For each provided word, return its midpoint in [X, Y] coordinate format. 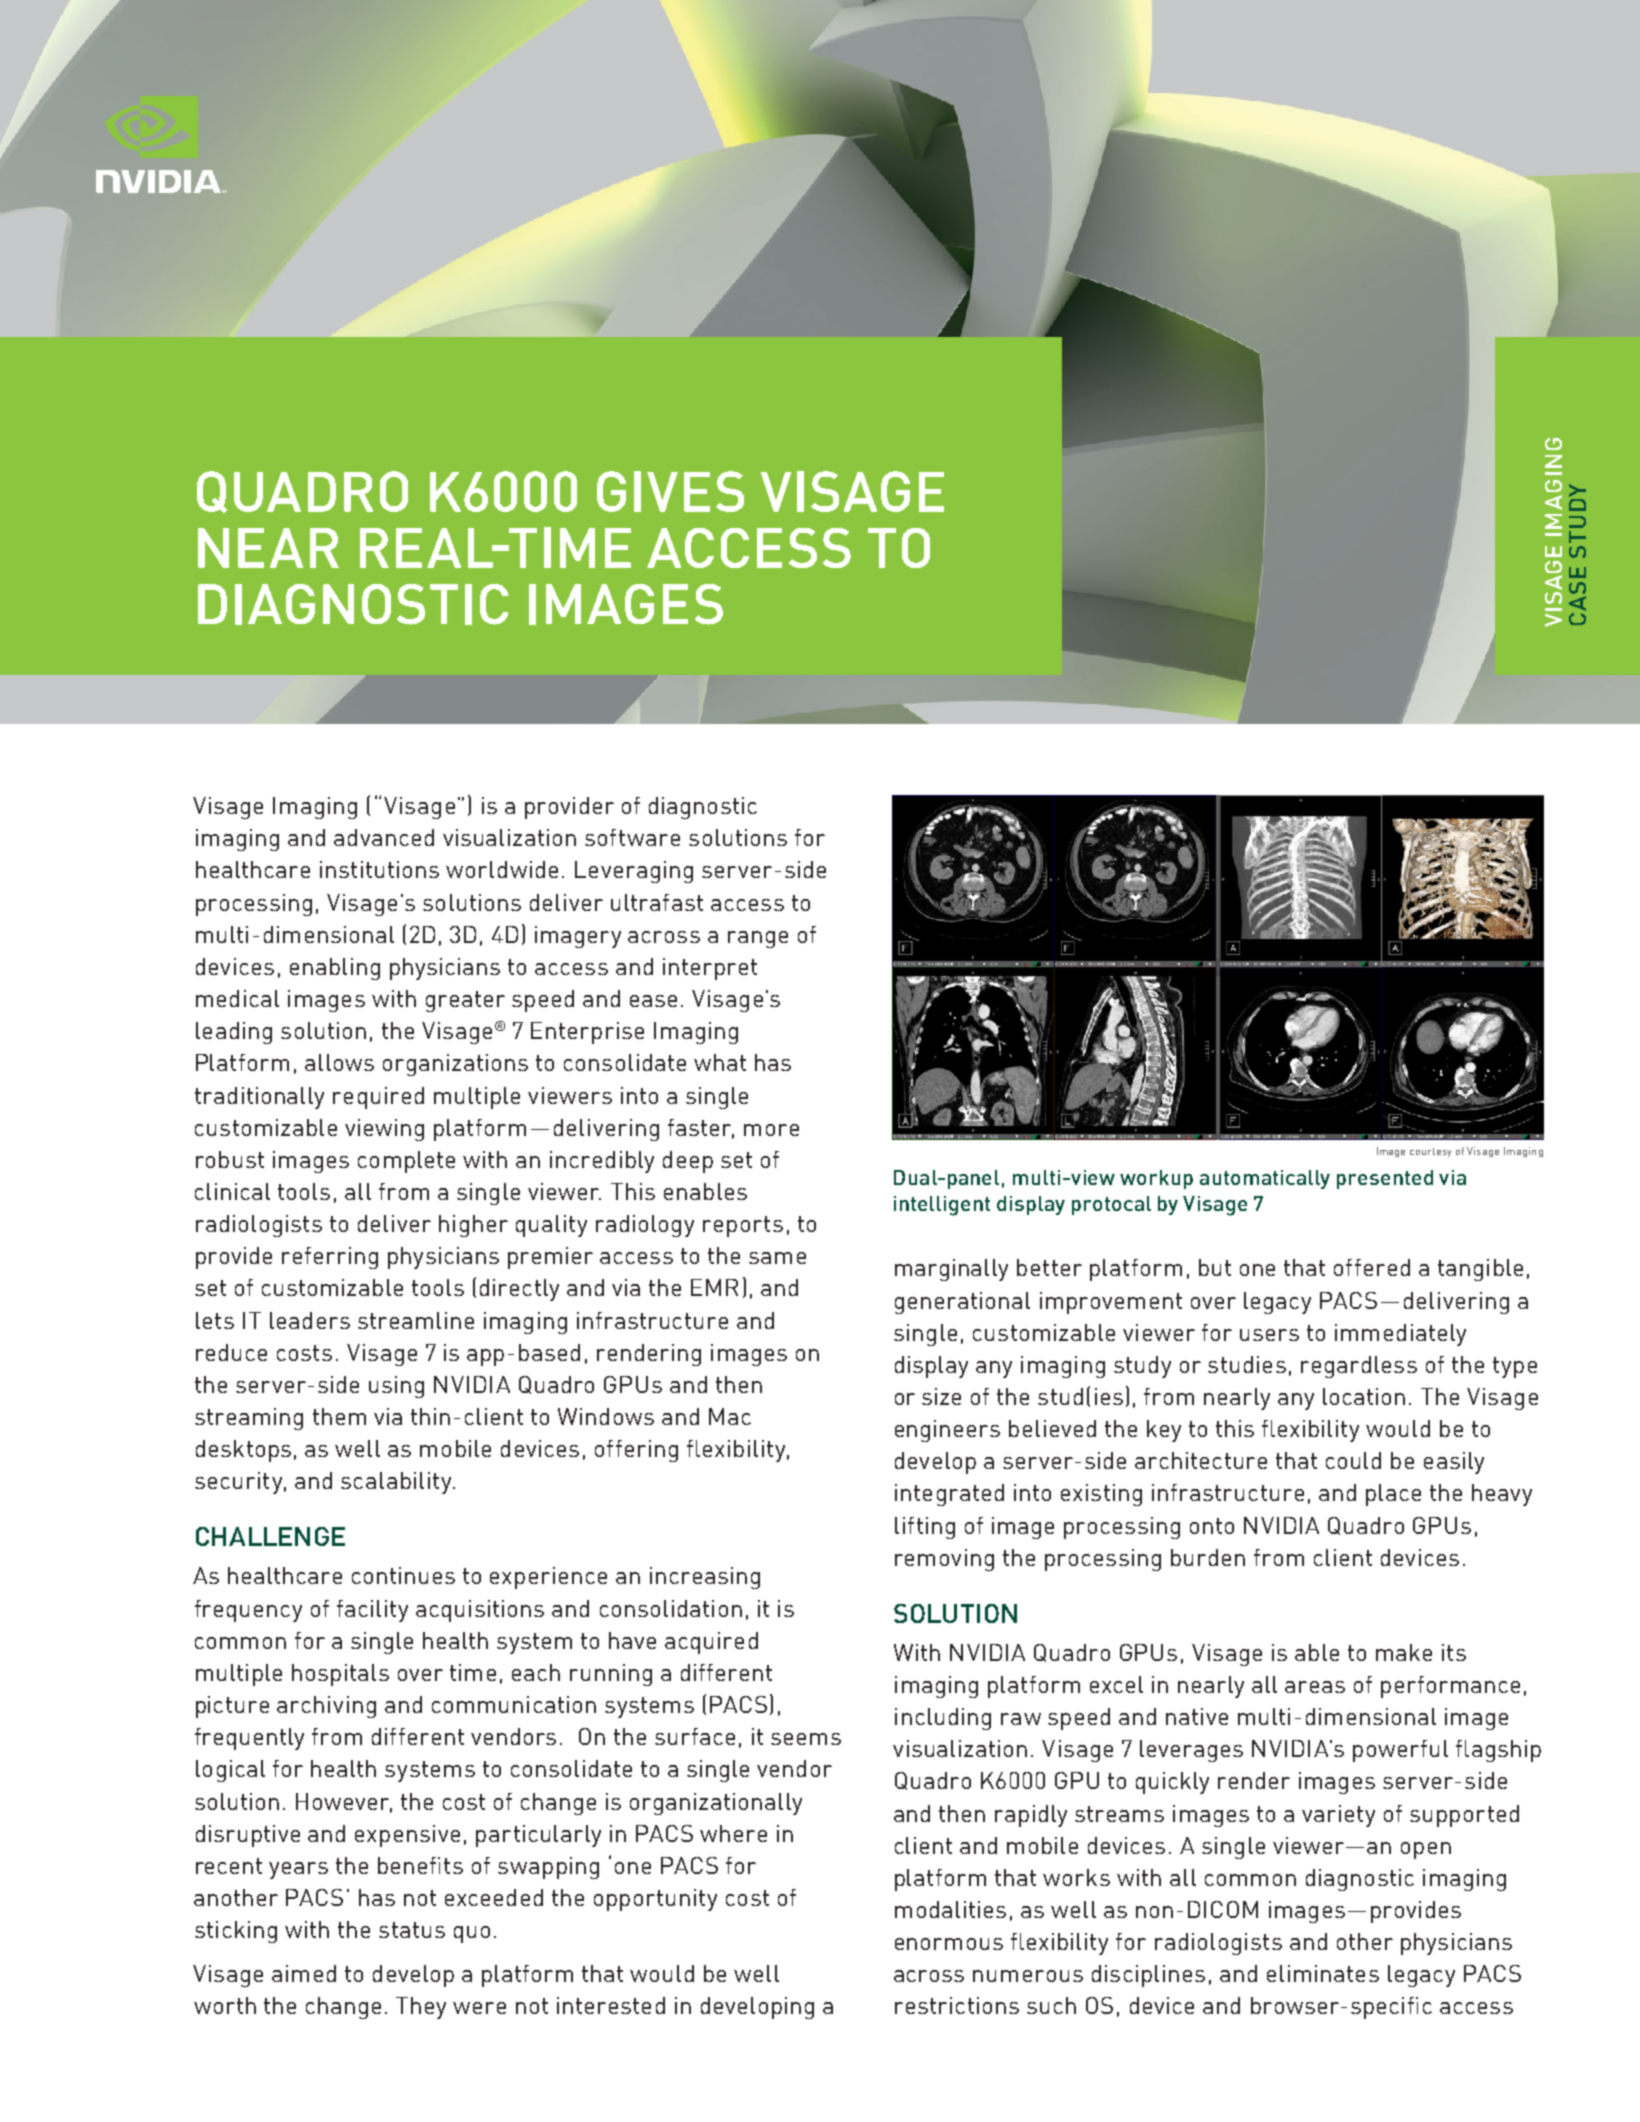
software [632, 837]
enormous [949, 1944]
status [412, 1930]
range [758, 939]
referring [330, 1258]
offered [1372, 1267]
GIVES [670, 491]
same [777, 1258]
